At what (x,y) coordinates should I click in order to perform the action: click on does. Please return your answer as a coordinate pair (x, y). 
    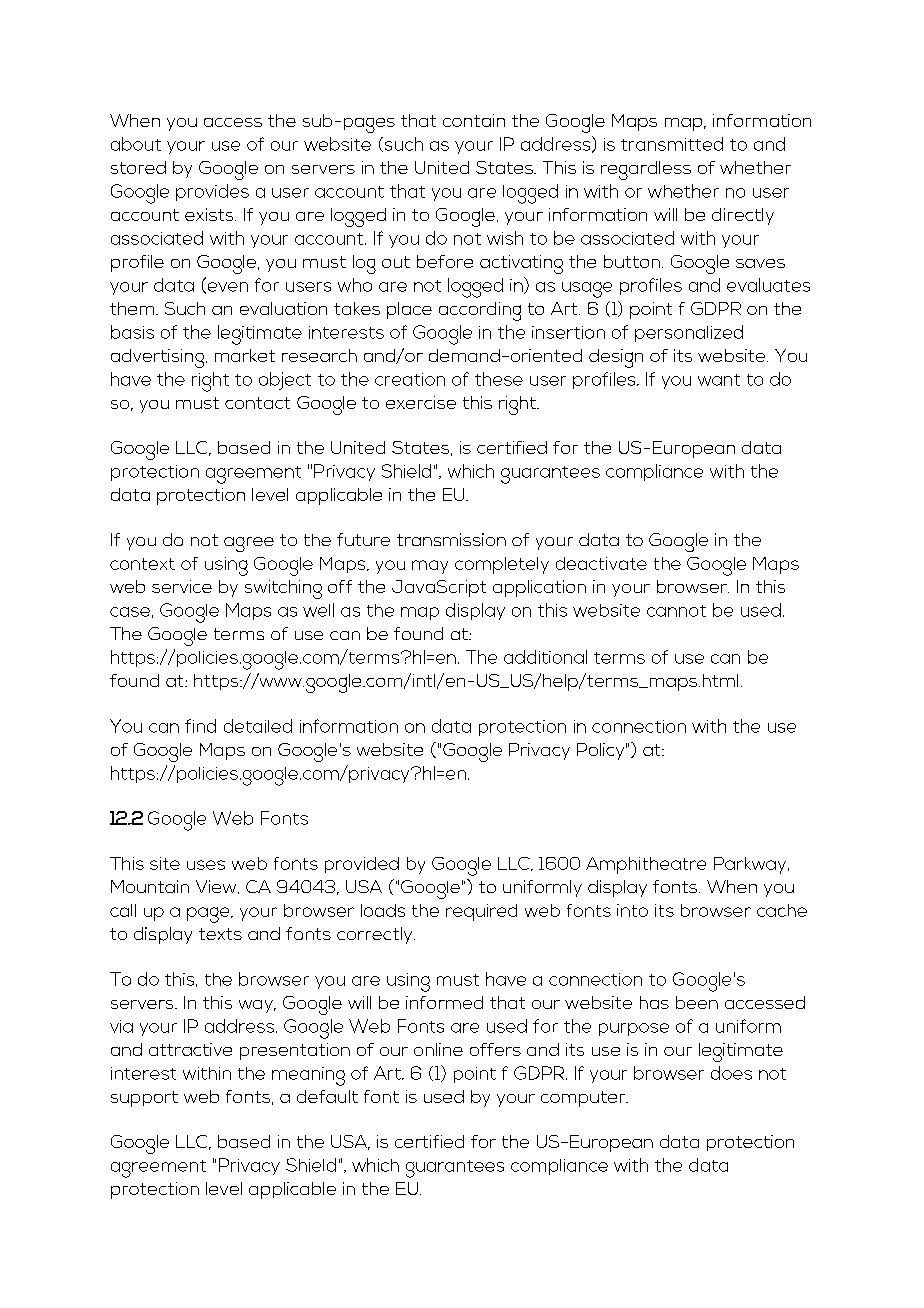
    Looking at the image, I should click on (731, 1073).
